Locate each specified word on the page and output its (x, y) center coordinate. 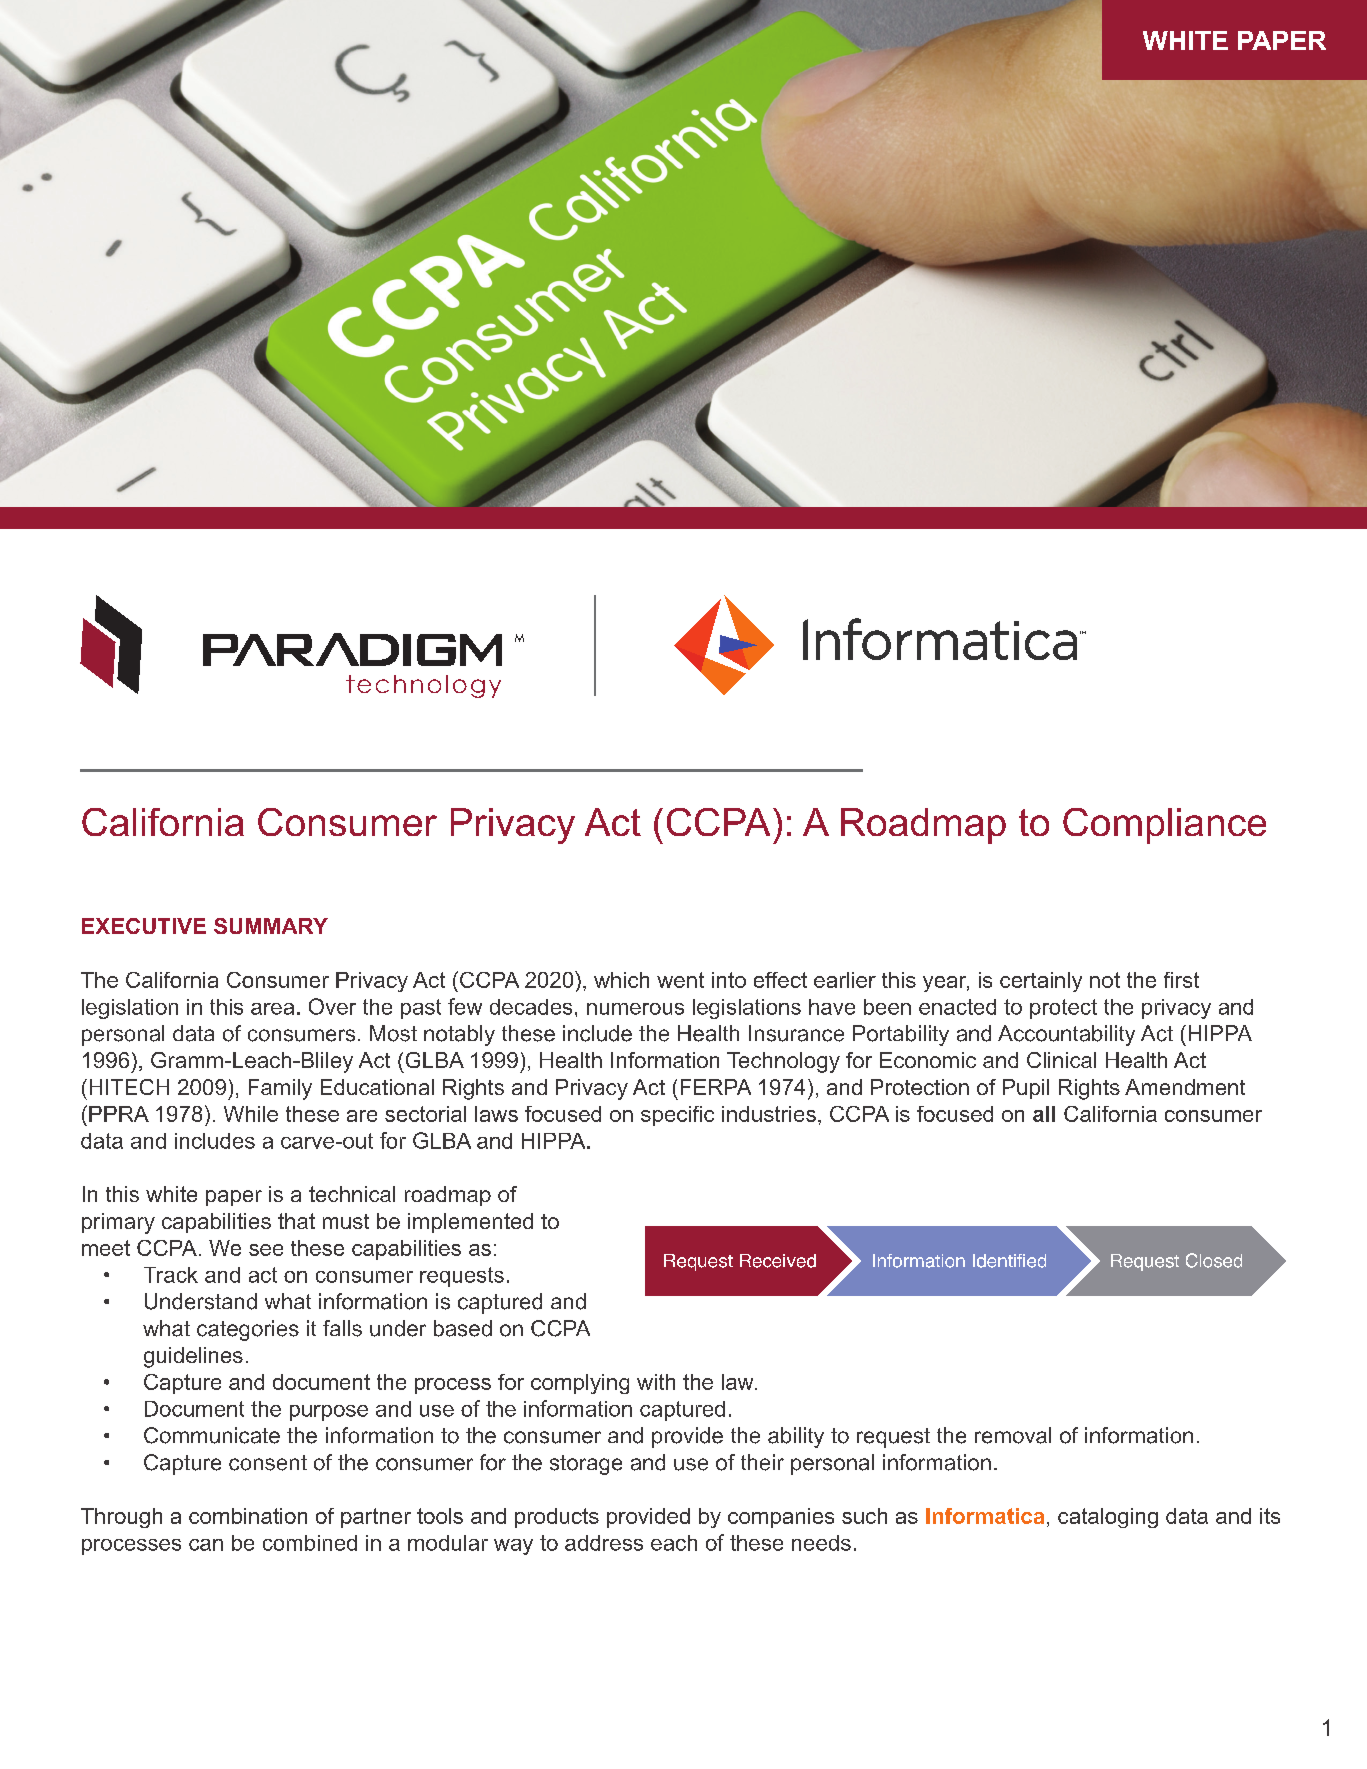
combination (248, 1516)
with (656, 1382)
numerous (635, 1009)
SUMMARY (271, 926)
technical (352, 1194)
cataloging (1108, 1518)
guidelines (193, 1357)
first (1181, 980)
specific (677, 1116)
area (272, 1009)
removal (1013, 1435)
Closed (1214, 1260)
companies (781, 1518)
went (680, 980)
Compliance (1164, 826)
